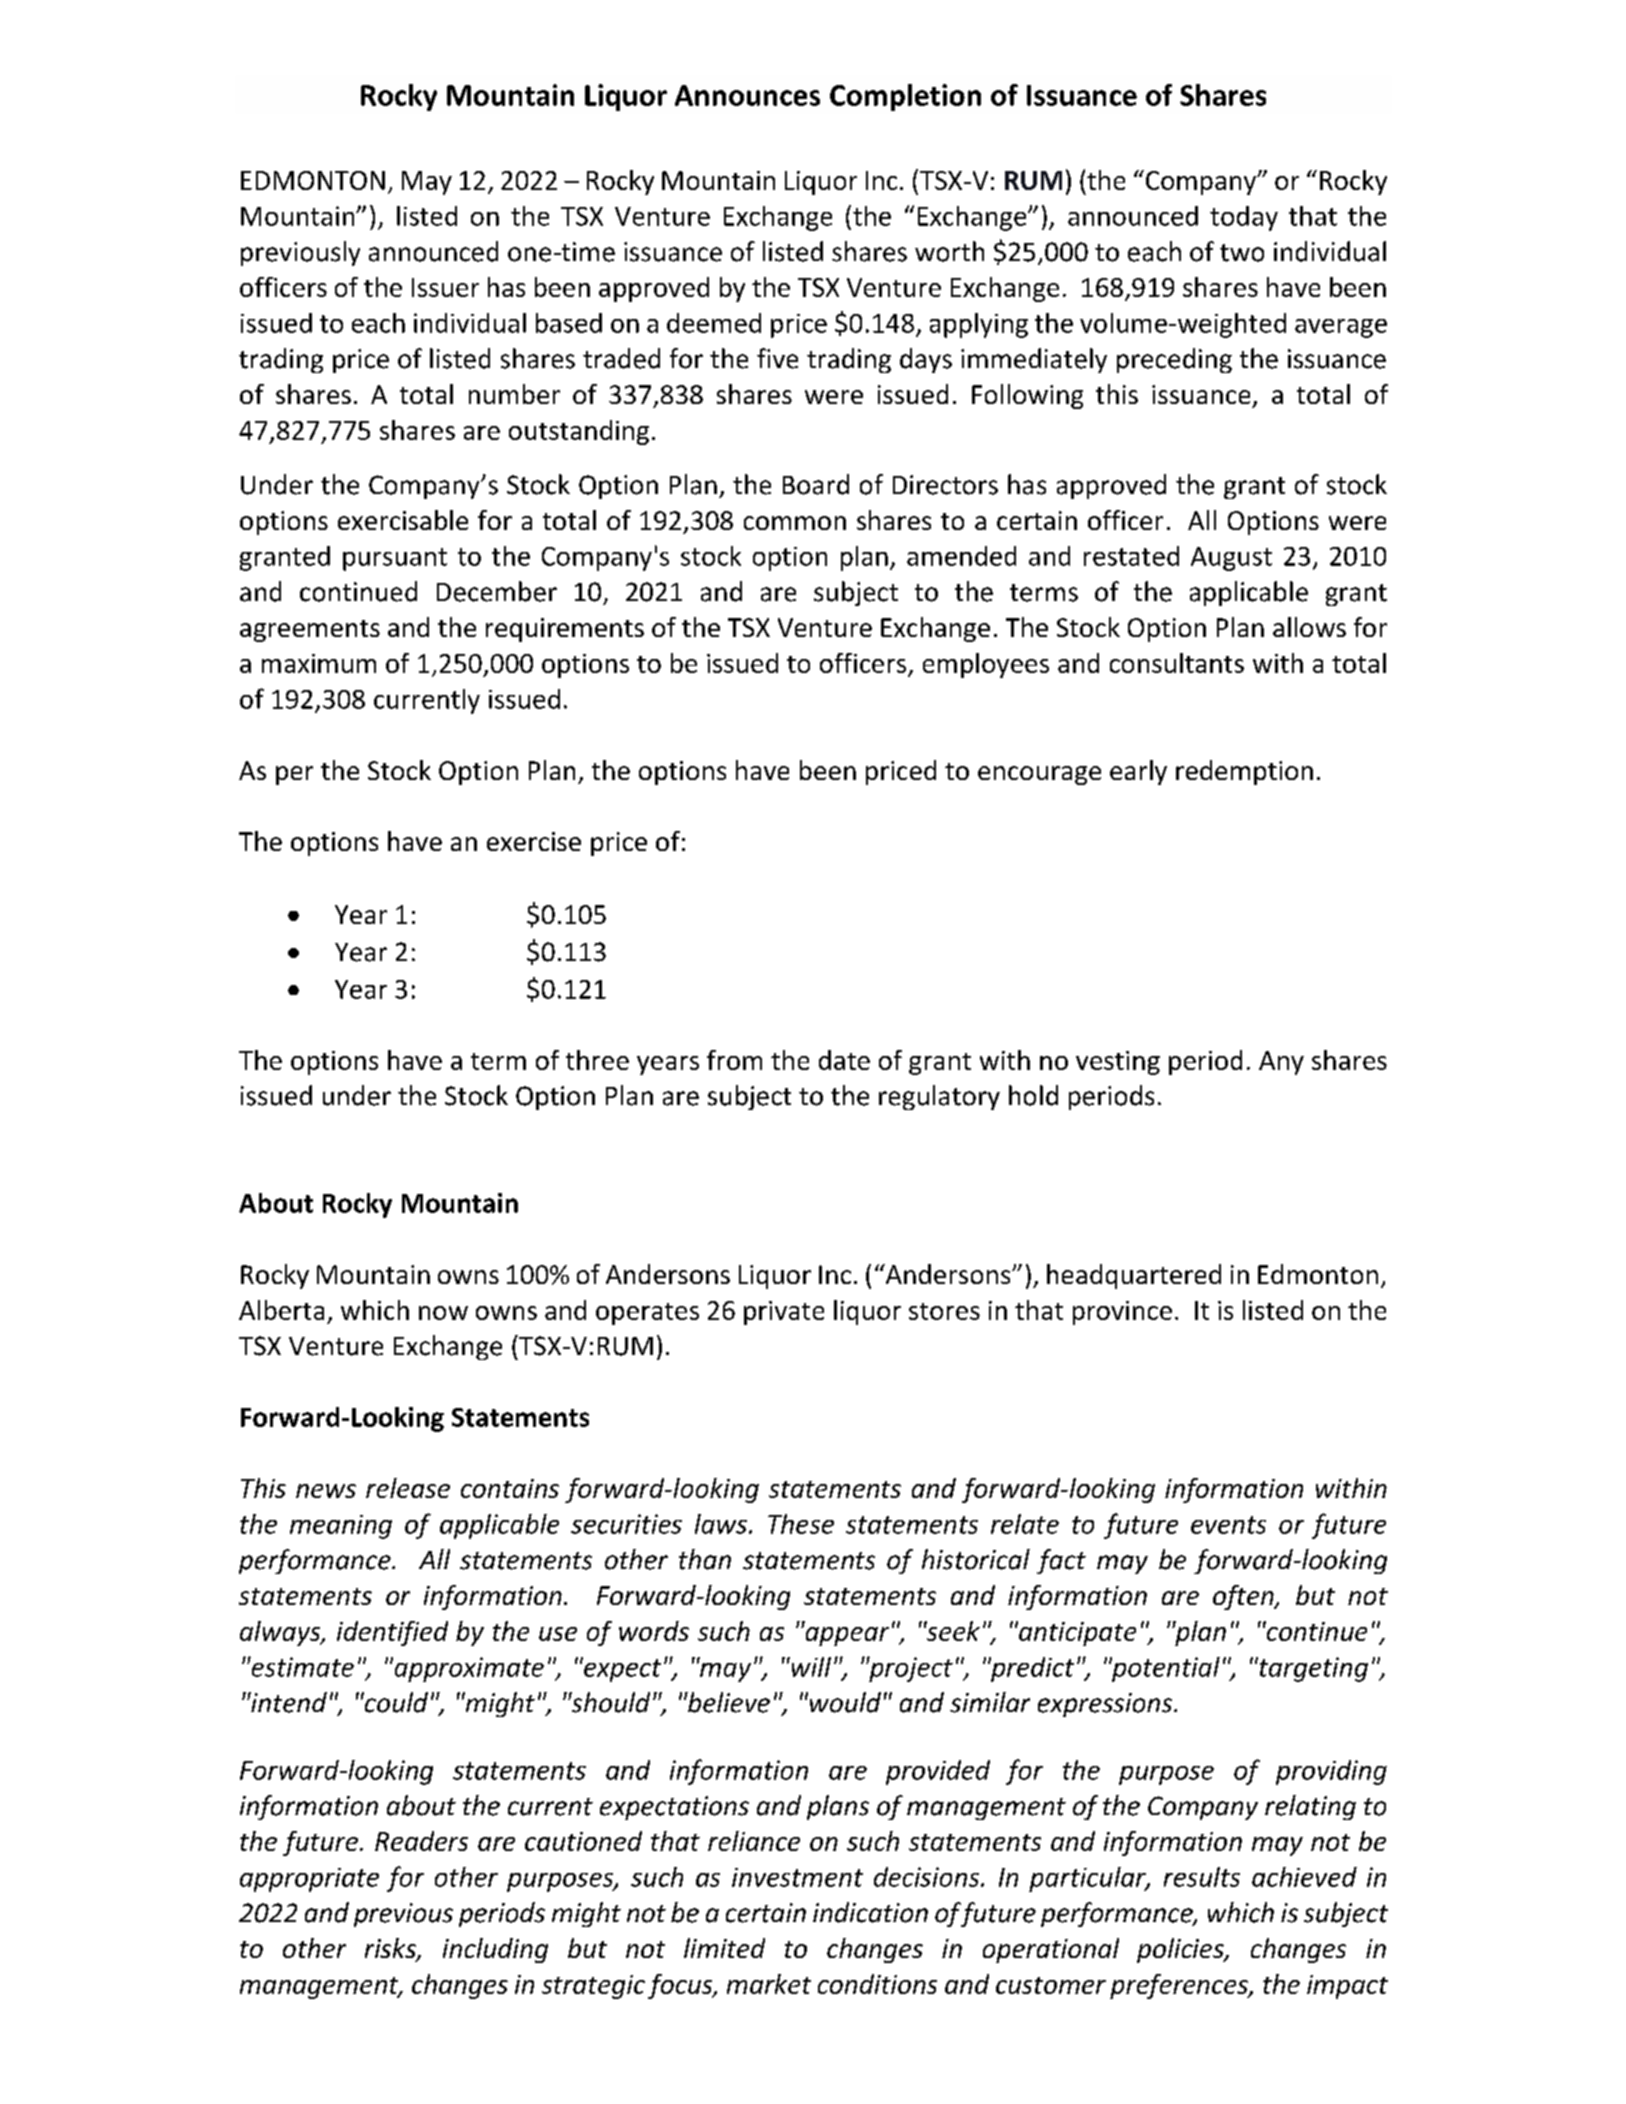 The height and width of the page is (2104, 1626). Describe the element at coordinates (445, 287) in the page. I see `Issuer` at that location.
